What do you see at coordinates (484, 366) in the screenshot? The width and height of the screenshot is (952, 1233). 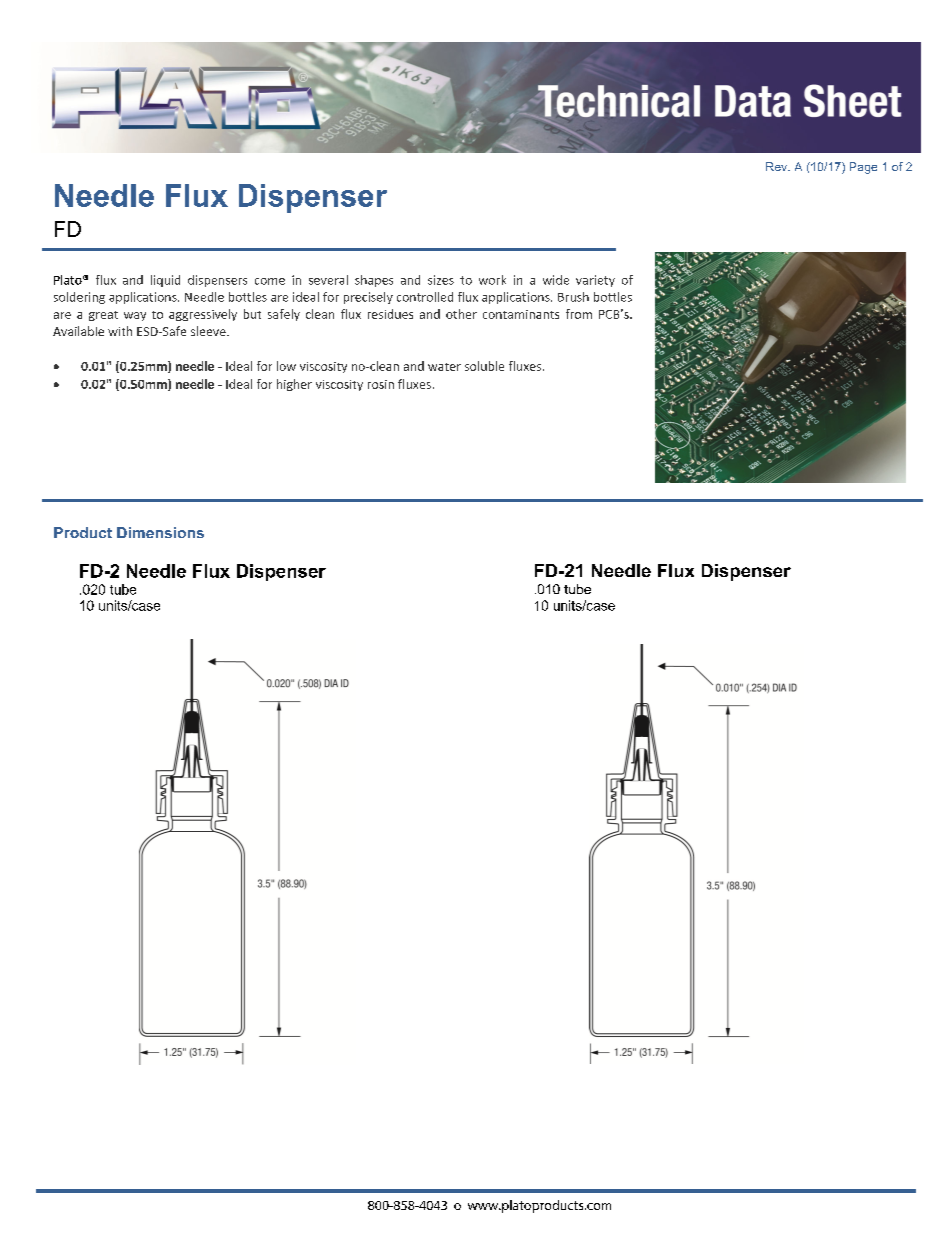 I see `soluble` at bounding box center [484, 366].
